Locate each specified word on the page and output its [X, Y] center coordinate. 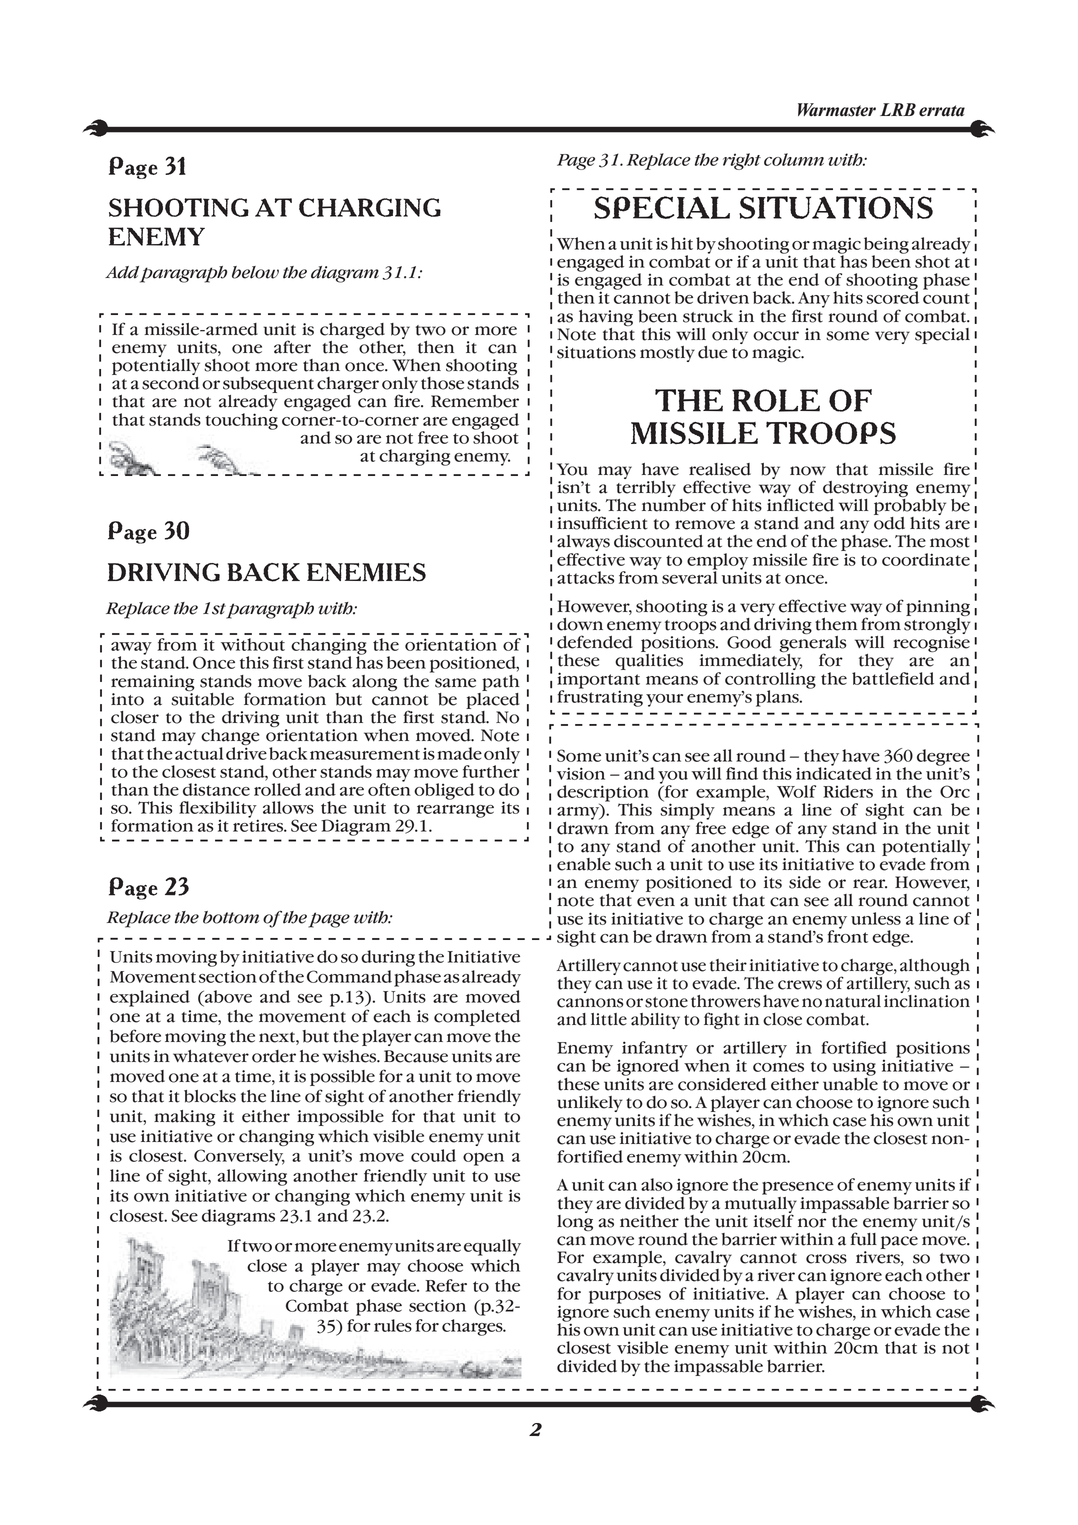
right [742, 161]
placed [492, 699]
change [230, 738]
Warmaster [837, 110]
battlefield [893, 677]
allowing [252, 1177]
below [255, 272]
